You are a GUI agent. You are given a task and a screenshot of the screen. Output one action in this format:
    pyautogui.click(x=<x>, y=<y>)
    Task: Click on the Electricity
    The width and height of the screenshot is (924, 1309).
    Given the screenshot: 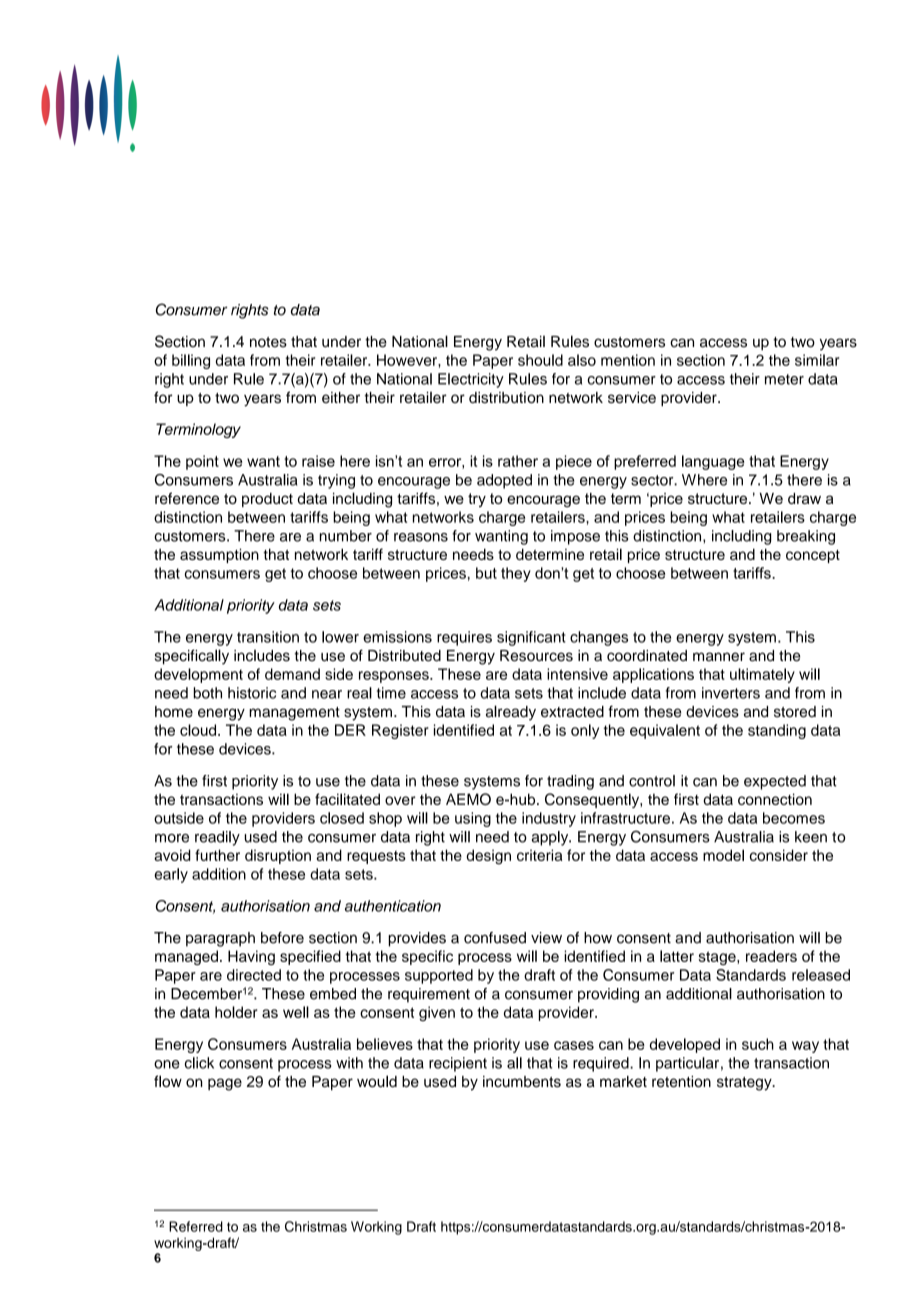 What is the action you would take?
    pyautogui.click(x=471, y=380)
